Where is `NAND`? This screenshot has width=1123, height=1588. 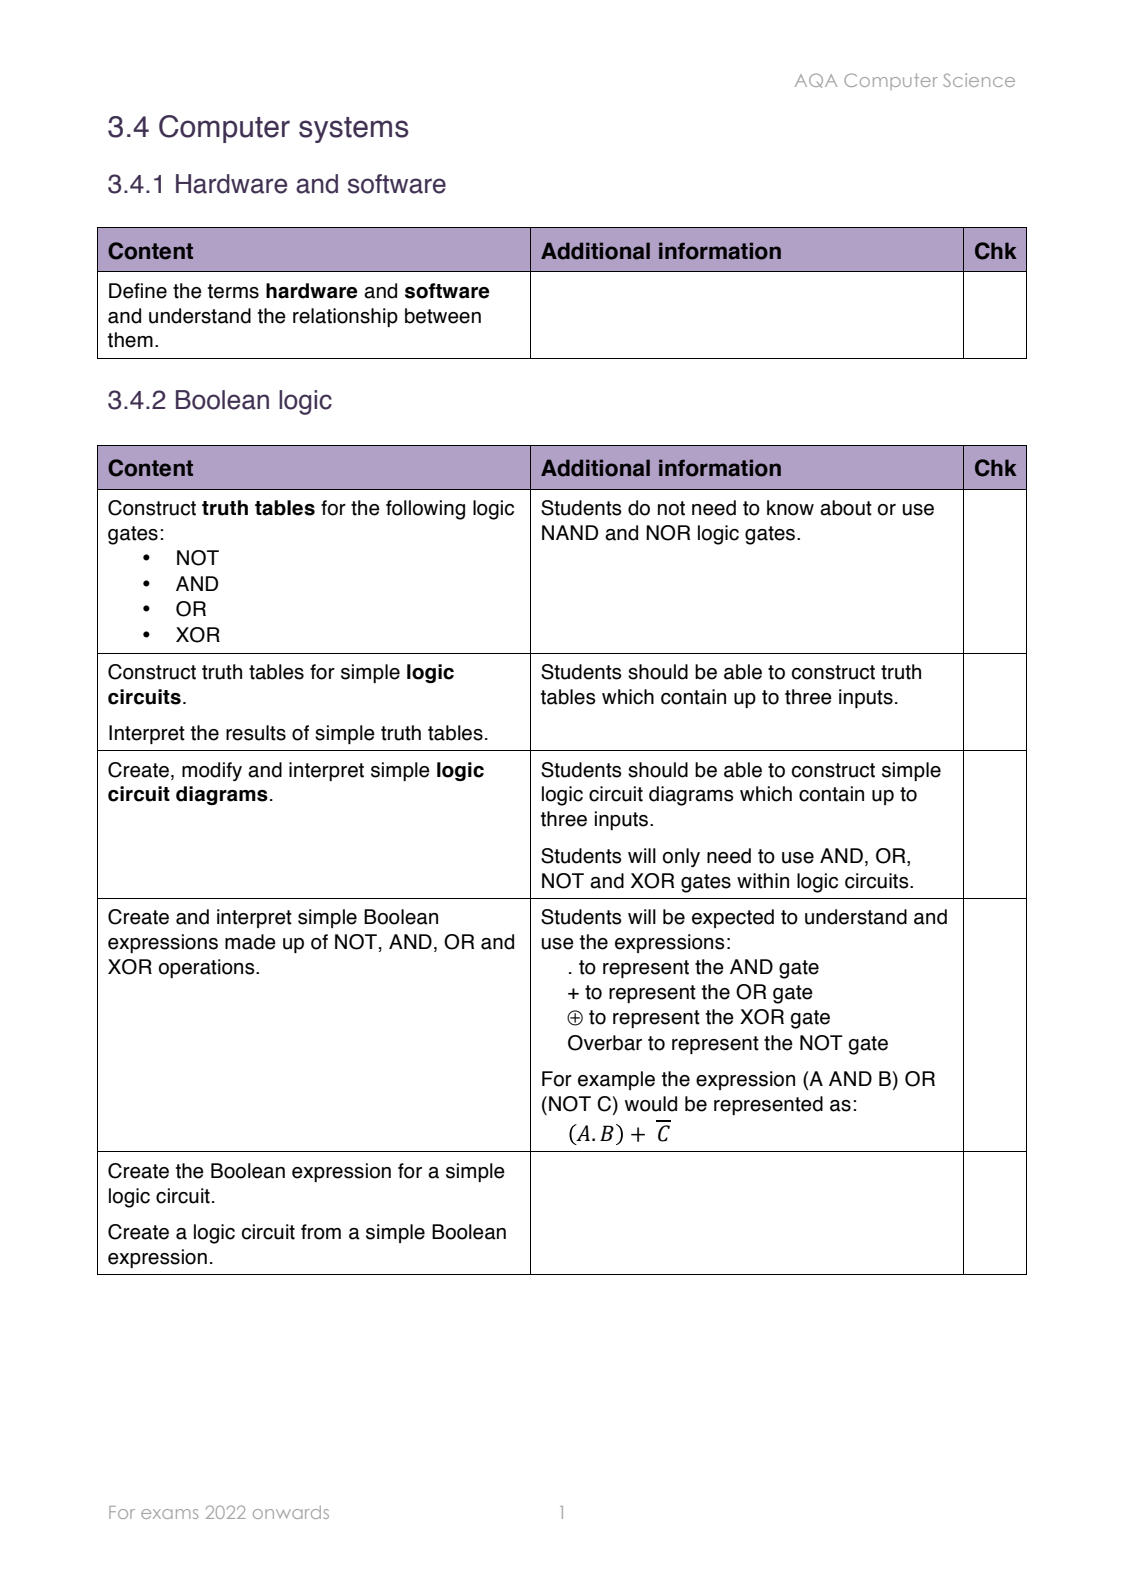 NAND is located at coordinates (570, 532).
